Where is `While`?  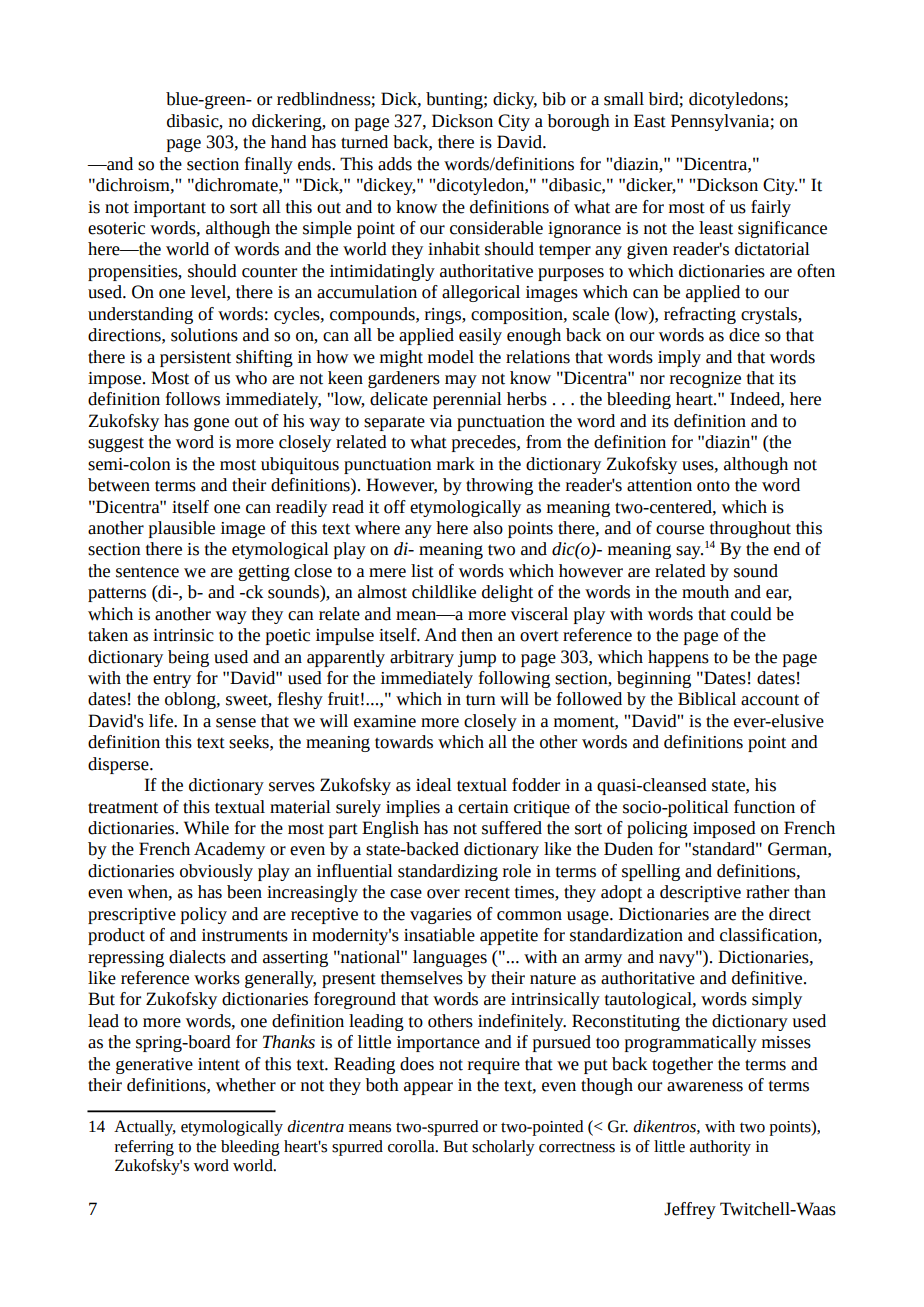
While is located at coordinates (206, 828).
